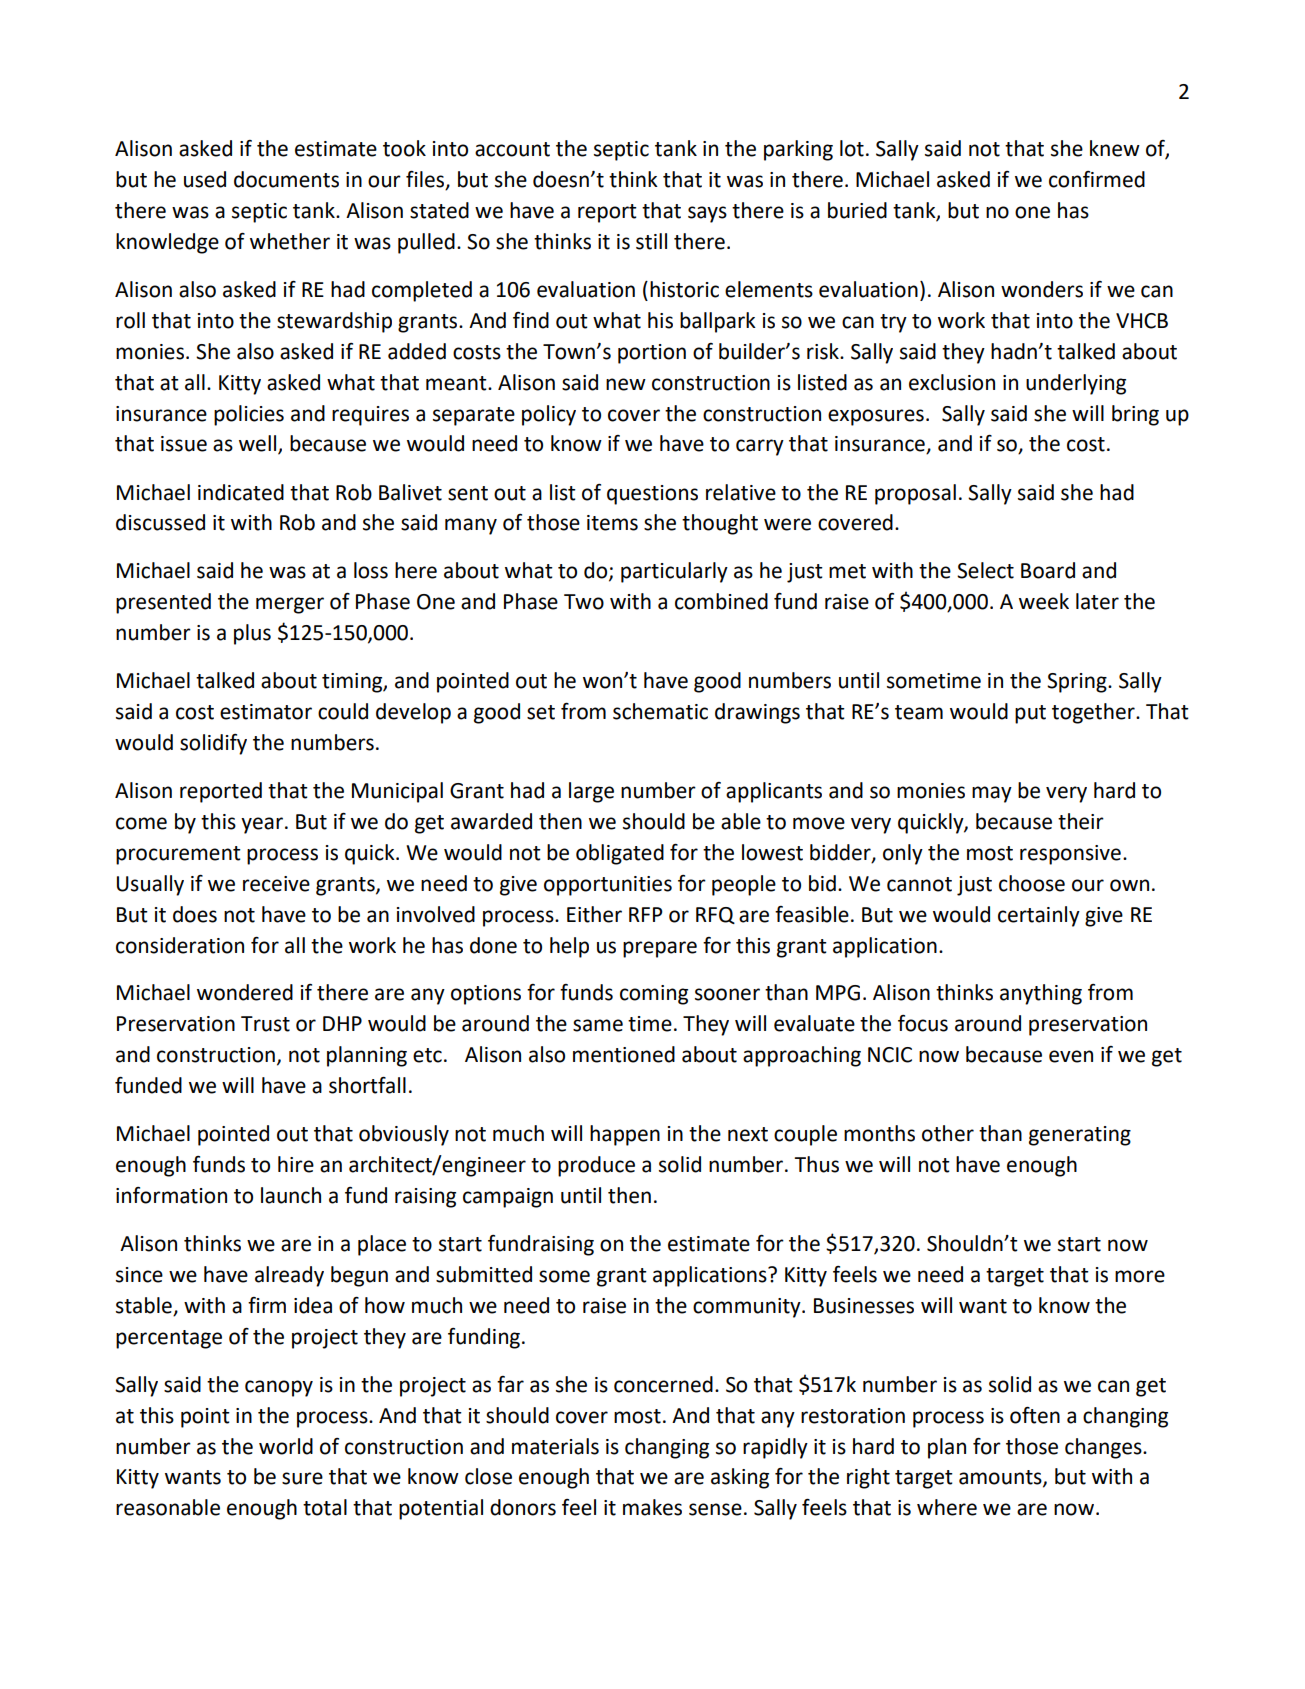 The height and width of the page is (1689, 1305). Describe the element at coordinates (652, 1507) in the page. I see `makes` at that location.
